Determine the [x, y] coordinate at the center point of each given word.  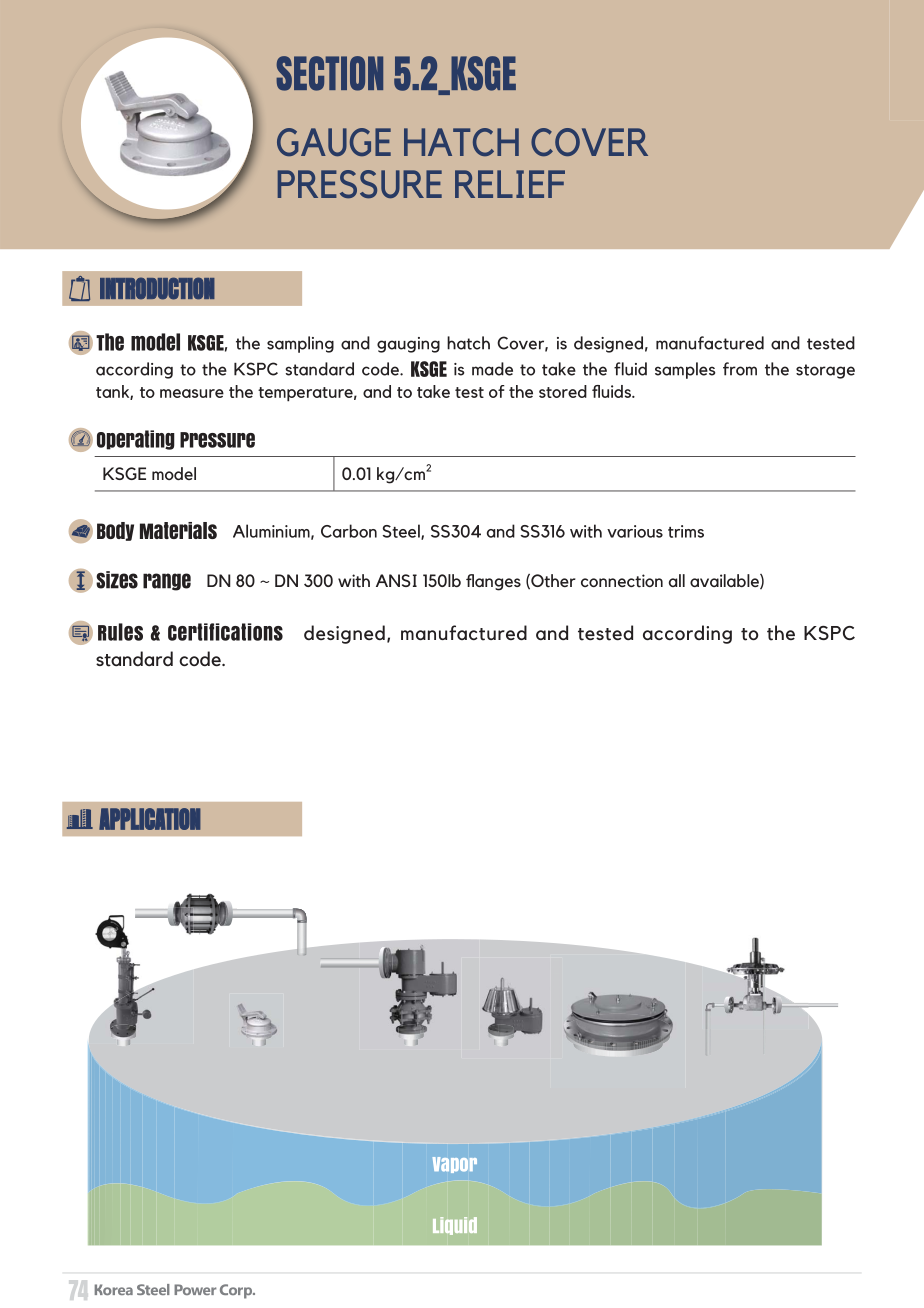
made [492, 369]
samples [685, 370]
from [740, 369]
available [725, 581]
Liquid [455, 1226]
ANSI [396, 580]
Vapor [455, 1165]
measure [192, 393]
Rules [120, 632]
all [677, 580]
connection [622, 581]
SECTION [329, 73]
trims [686, 531]
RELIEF [510, 184]
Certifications [225, 632]
